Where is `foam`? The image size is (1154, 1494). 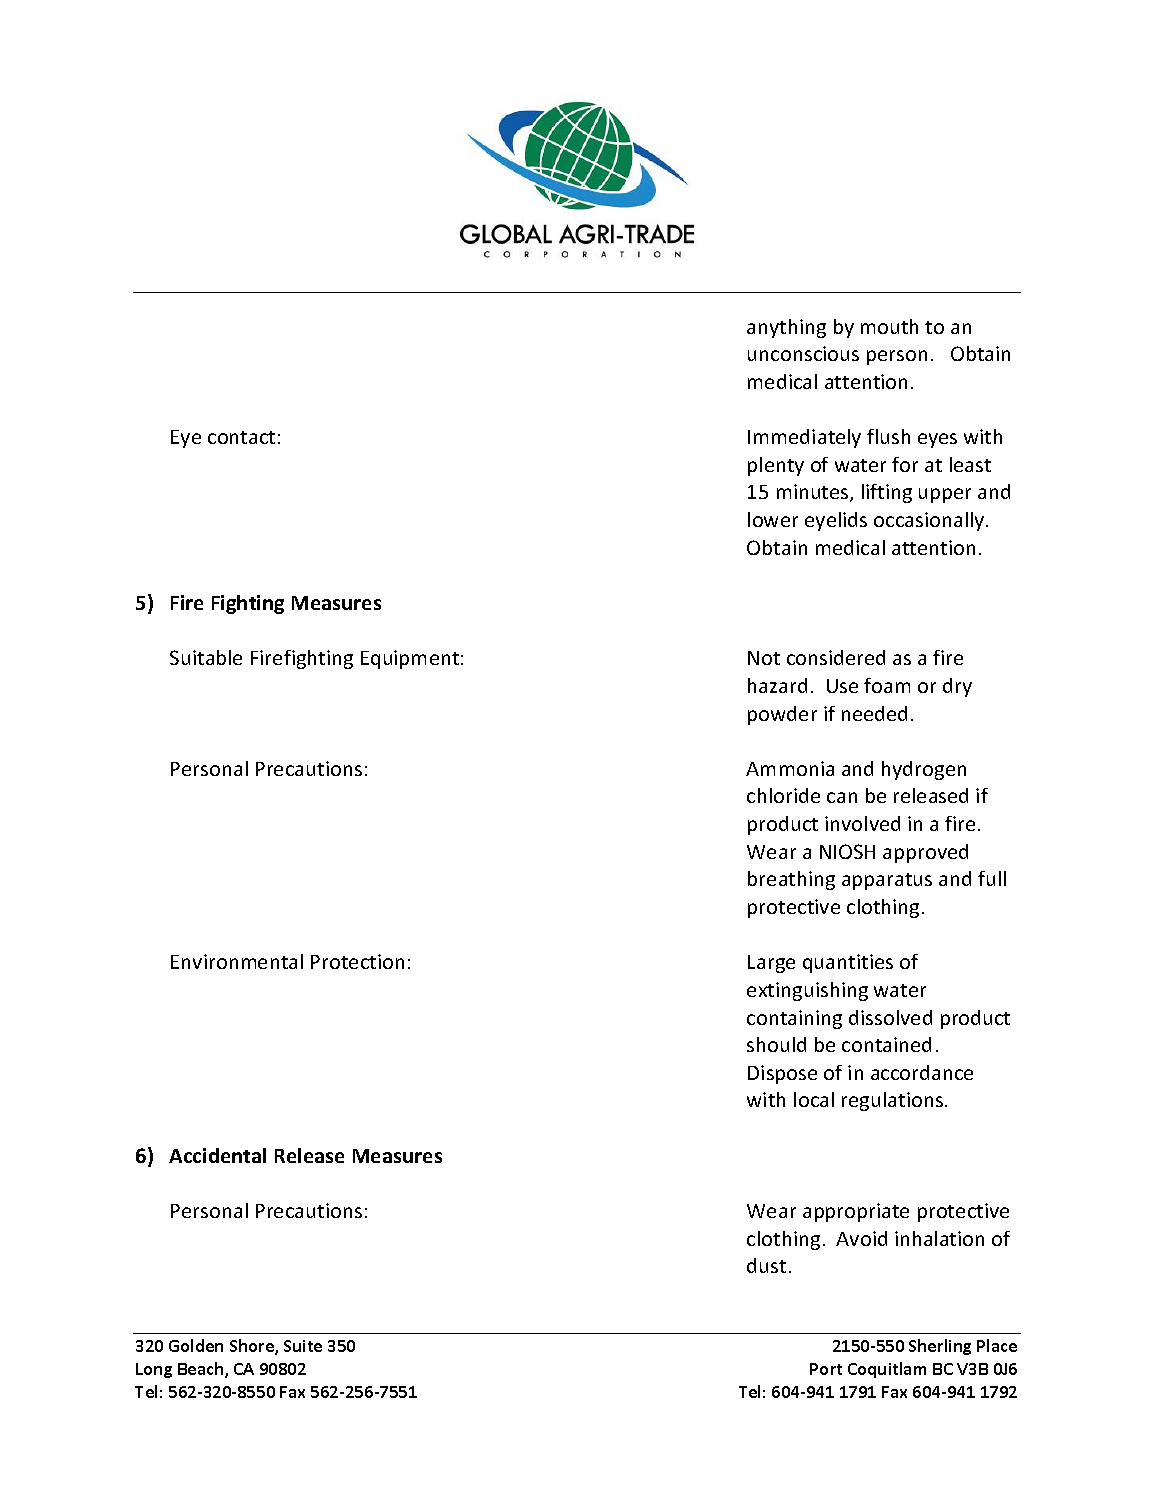 foam is located at coordinates (887, 685).
